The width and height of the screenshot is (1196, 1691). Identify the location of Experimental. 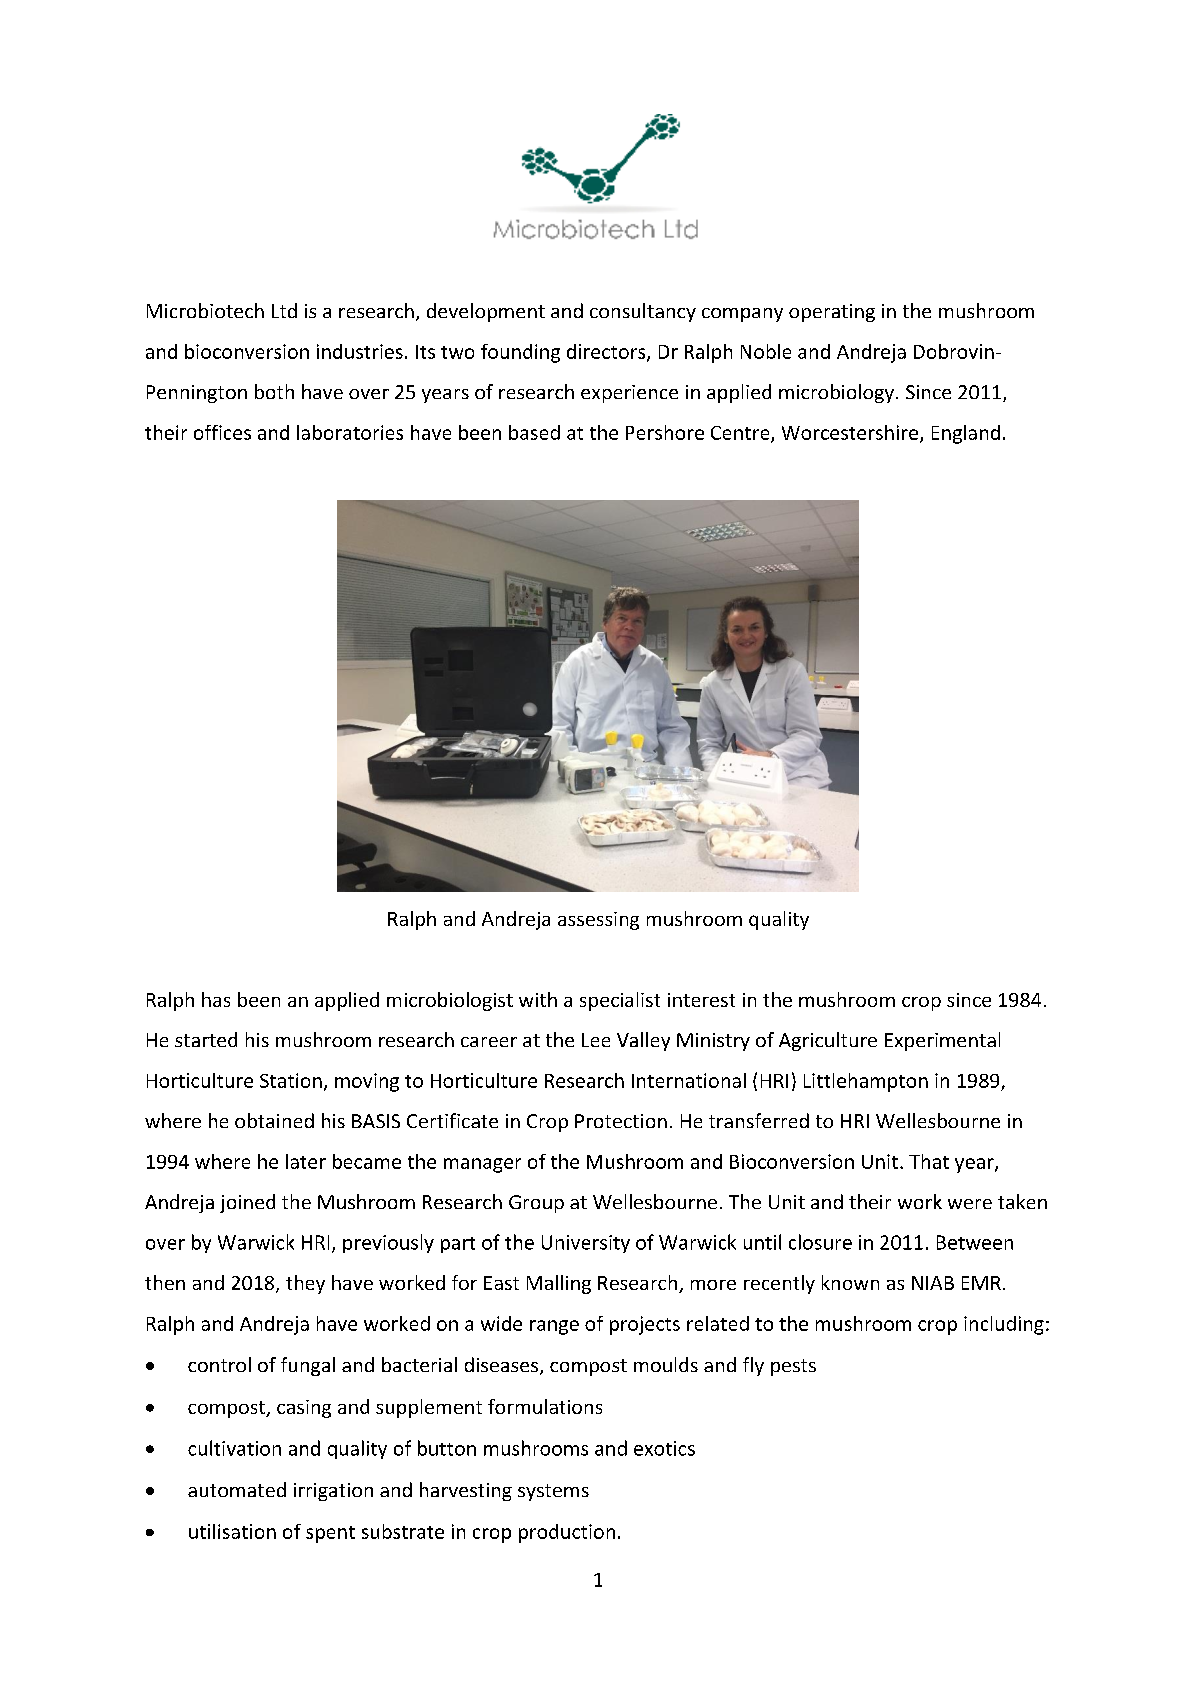
(942, 1041).
